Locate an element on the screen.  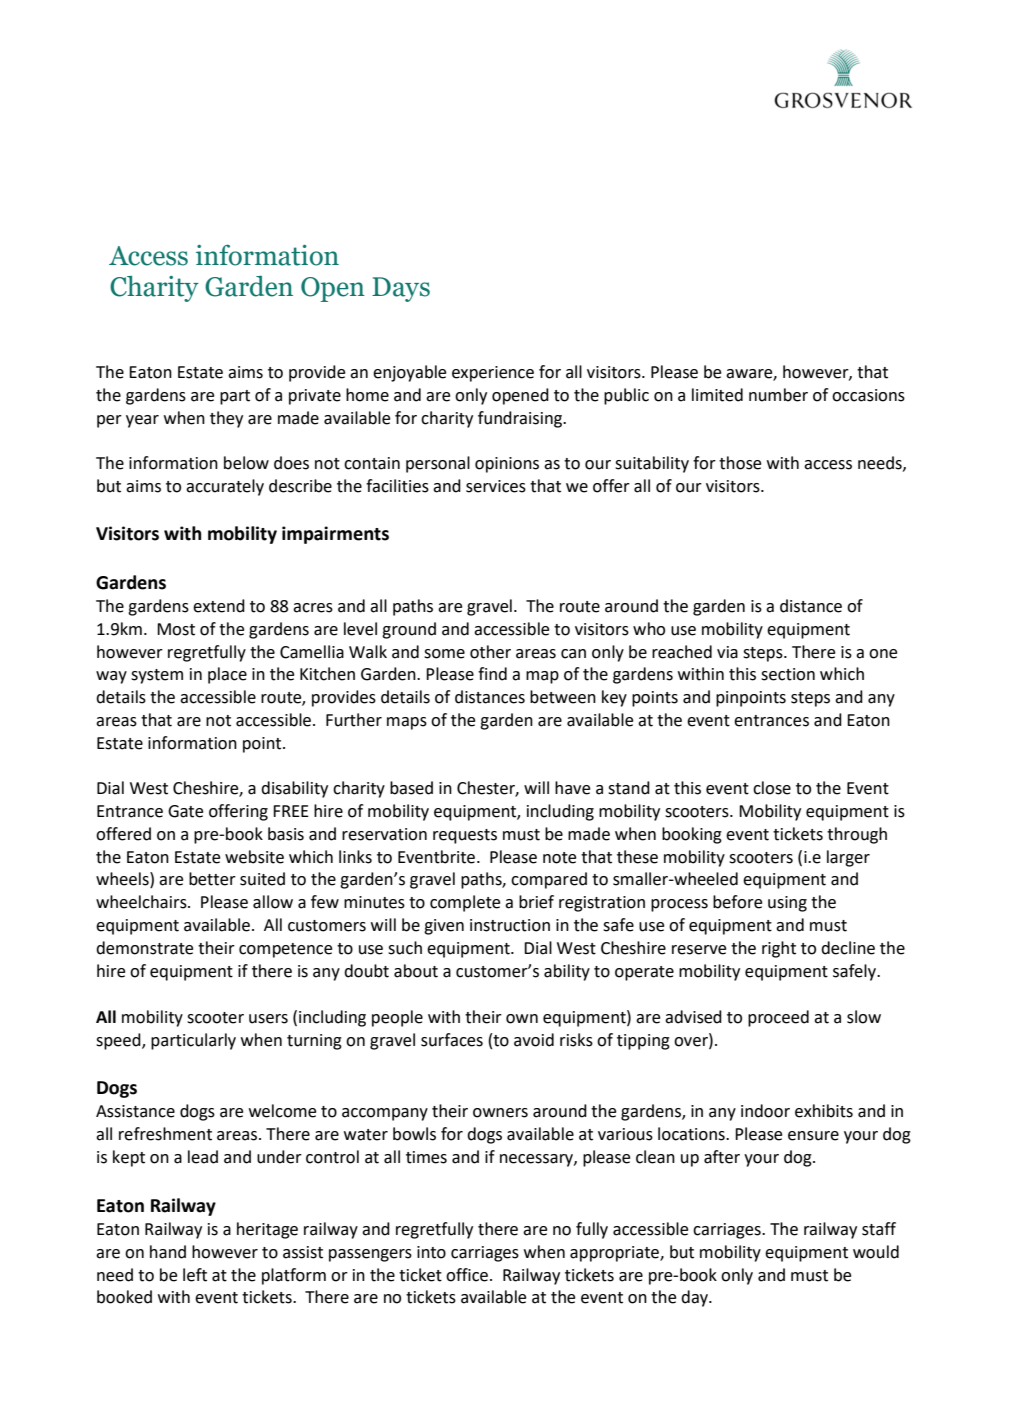
number is located at coordinates (778, 395).
